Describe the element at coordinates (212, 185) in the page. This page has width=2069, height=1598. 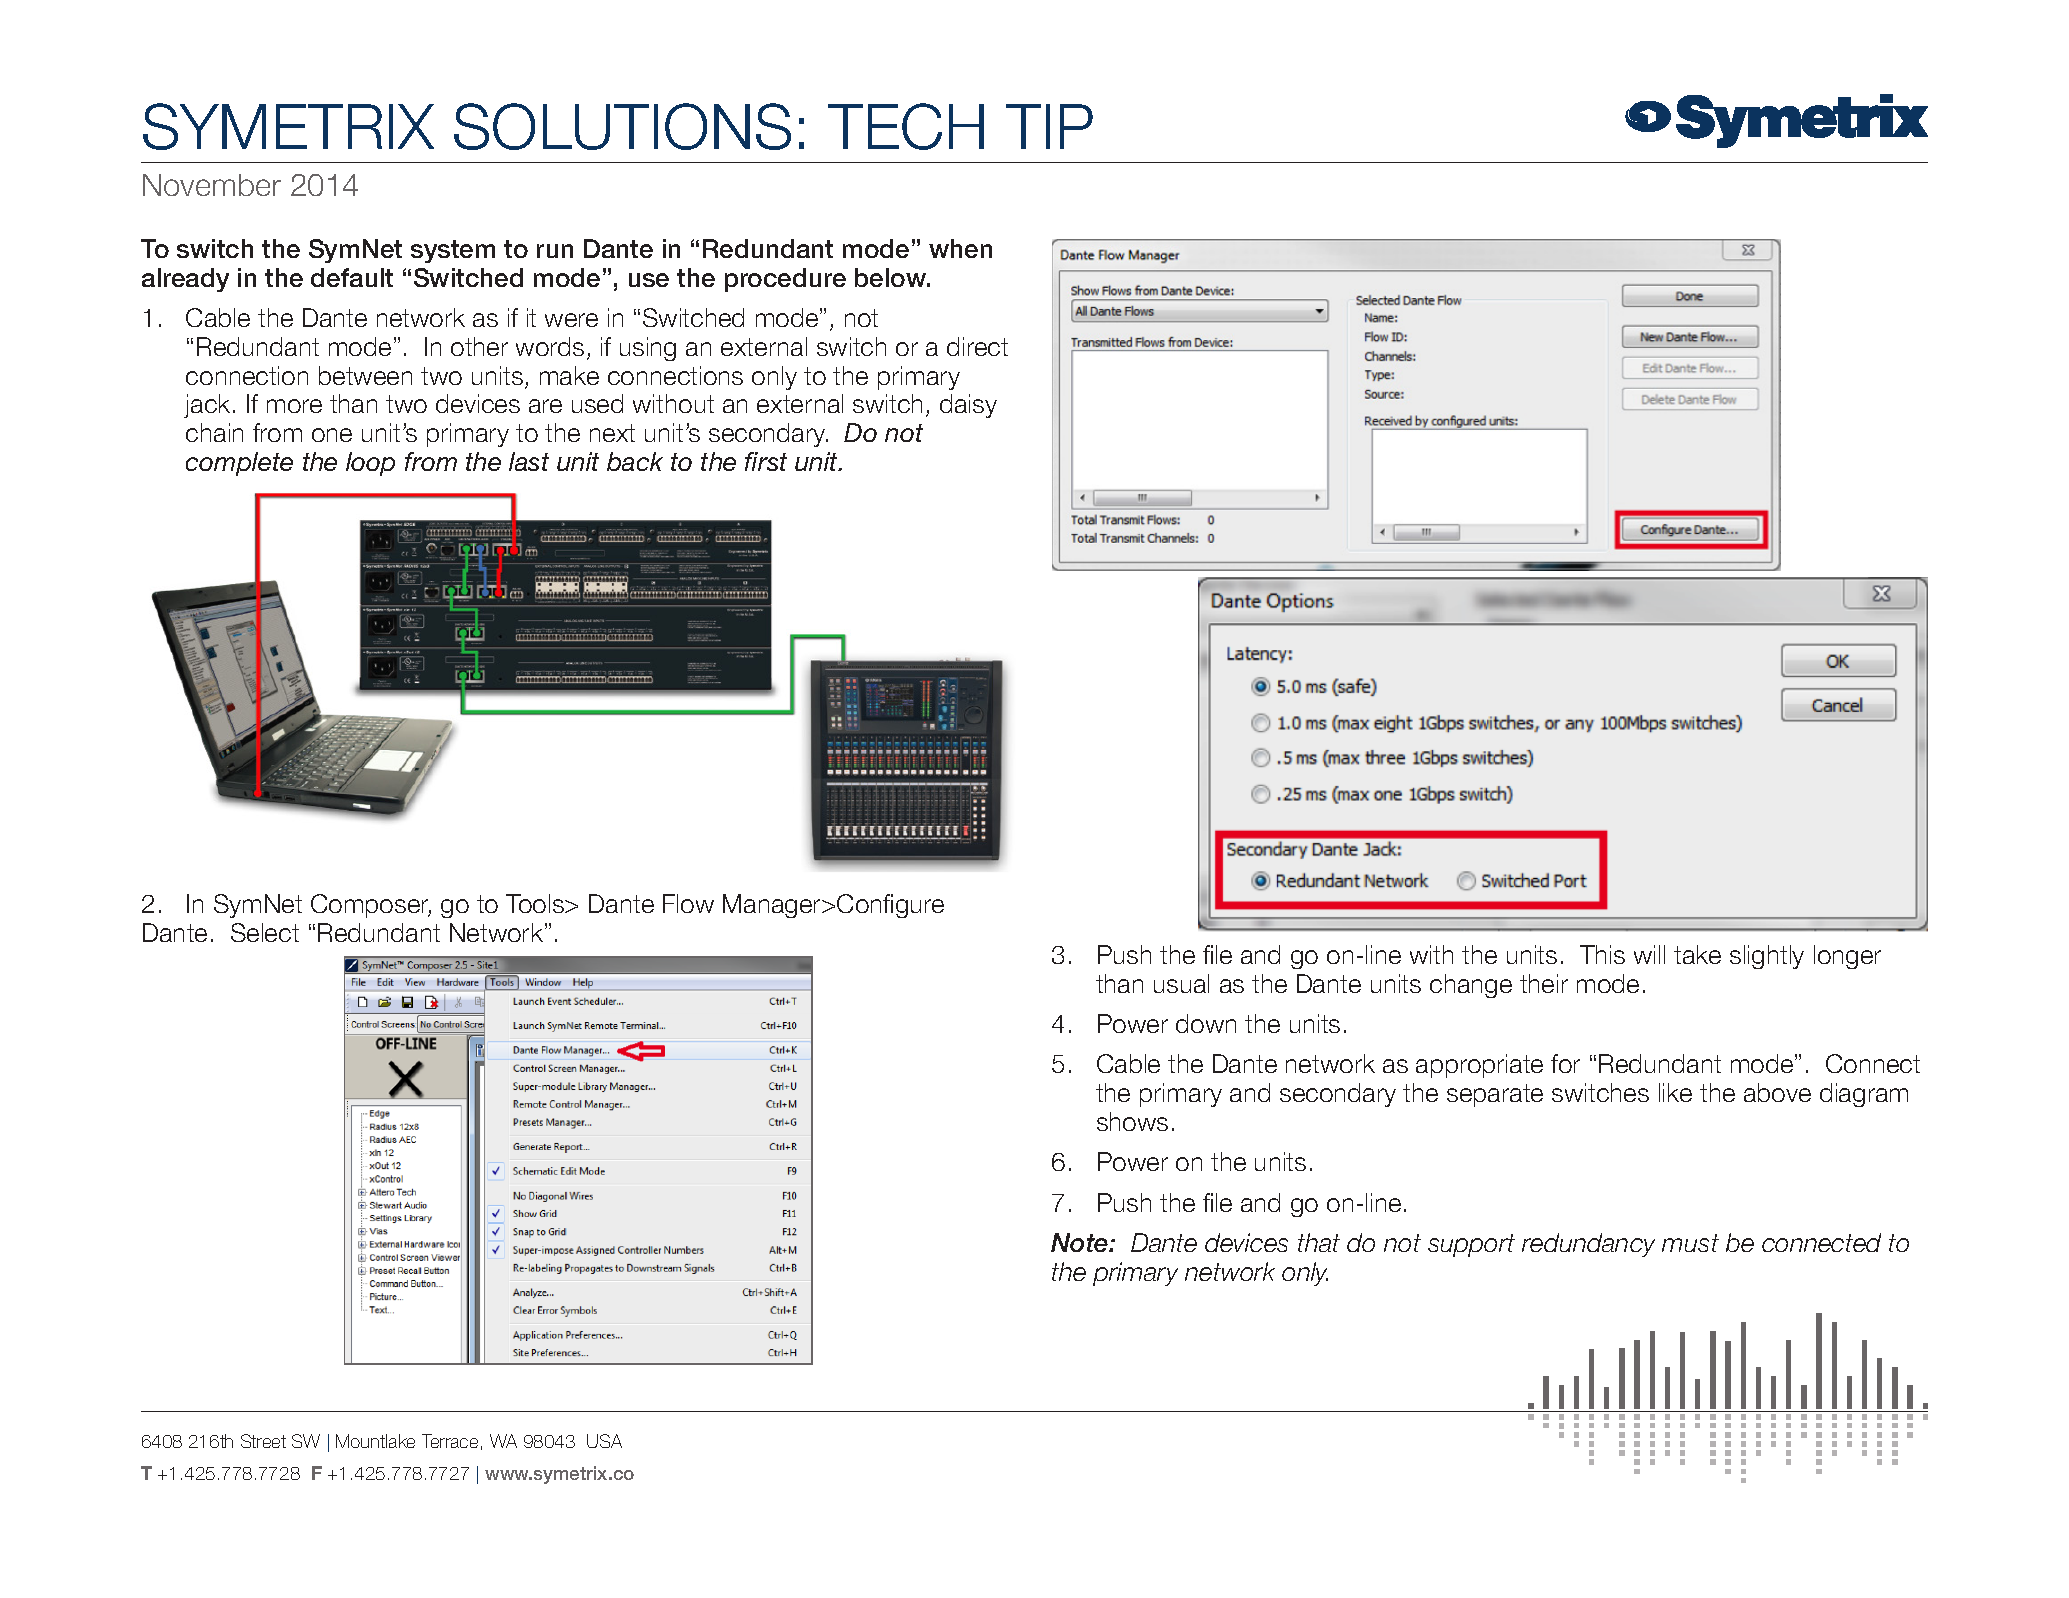
I see `November` at that location.
